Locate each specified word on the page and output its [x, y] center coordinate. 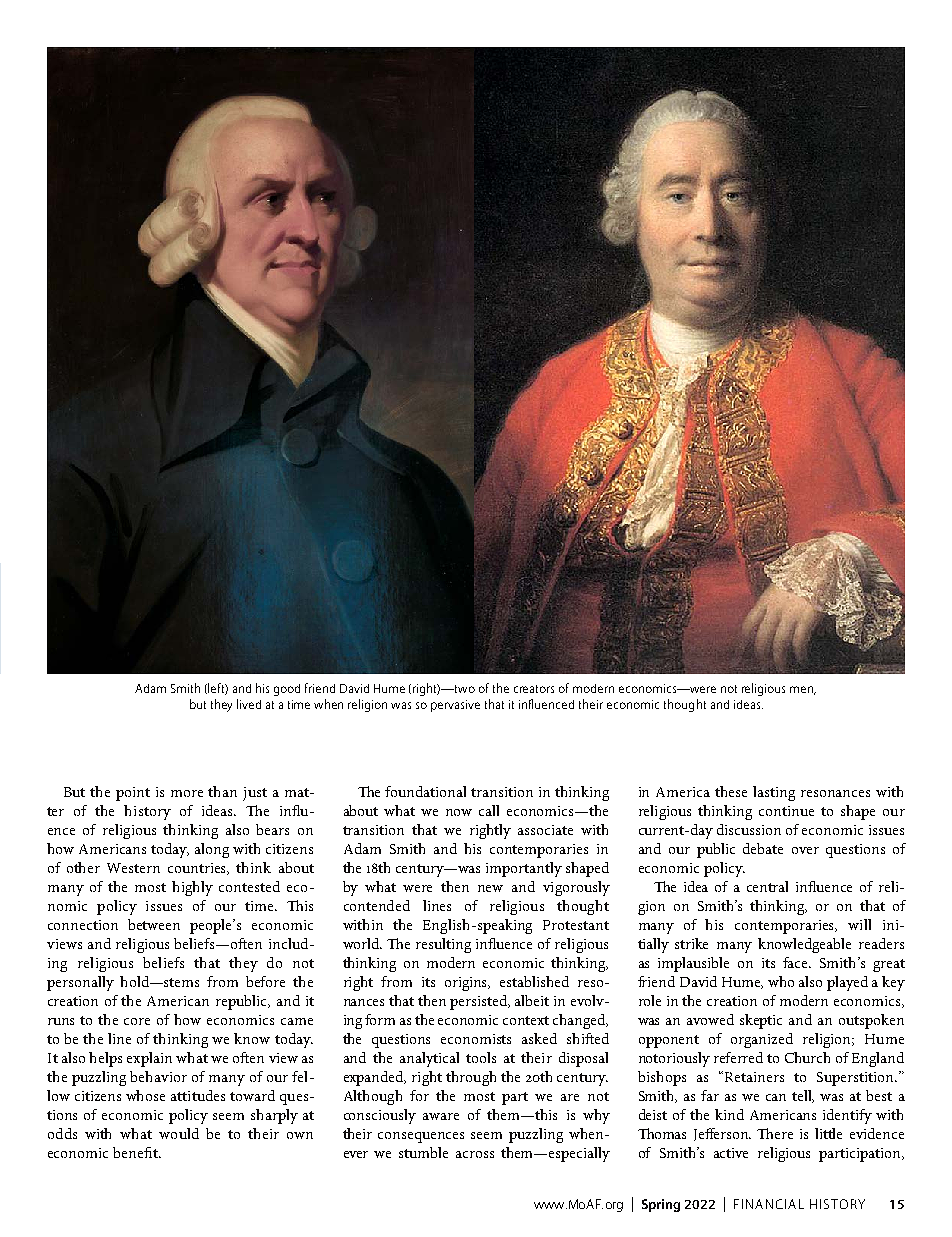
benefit [136, 1152]
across [475, 1154]
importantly [524, 869]
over [805, 850]
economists [476, 1039]
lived [249, 704]
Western [133, 868]
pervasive [455, 706]
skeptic [761, 1021]
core [137, 1021]
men [803, 690]
